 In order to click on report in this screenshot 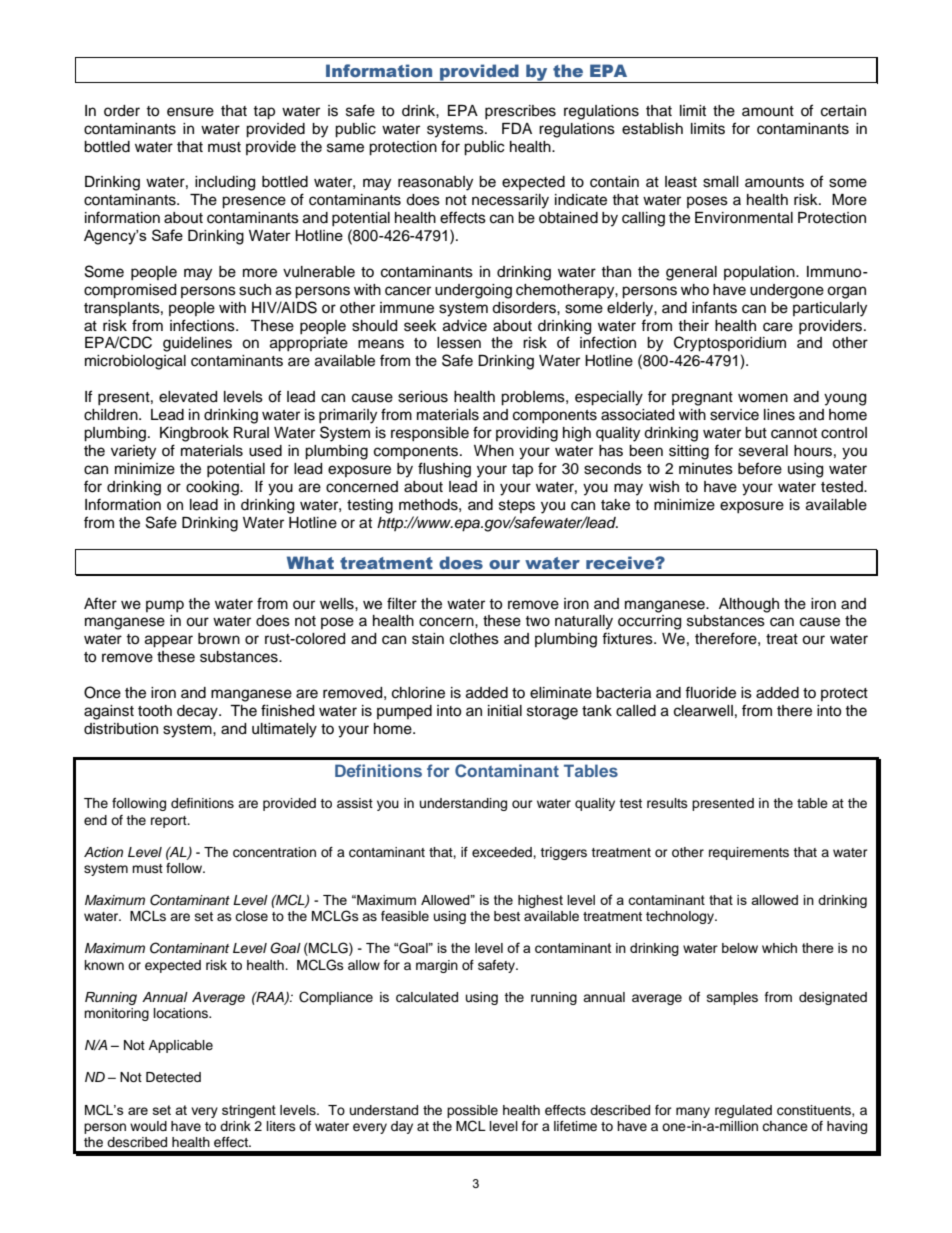, I will do `click(170, 822)`.
